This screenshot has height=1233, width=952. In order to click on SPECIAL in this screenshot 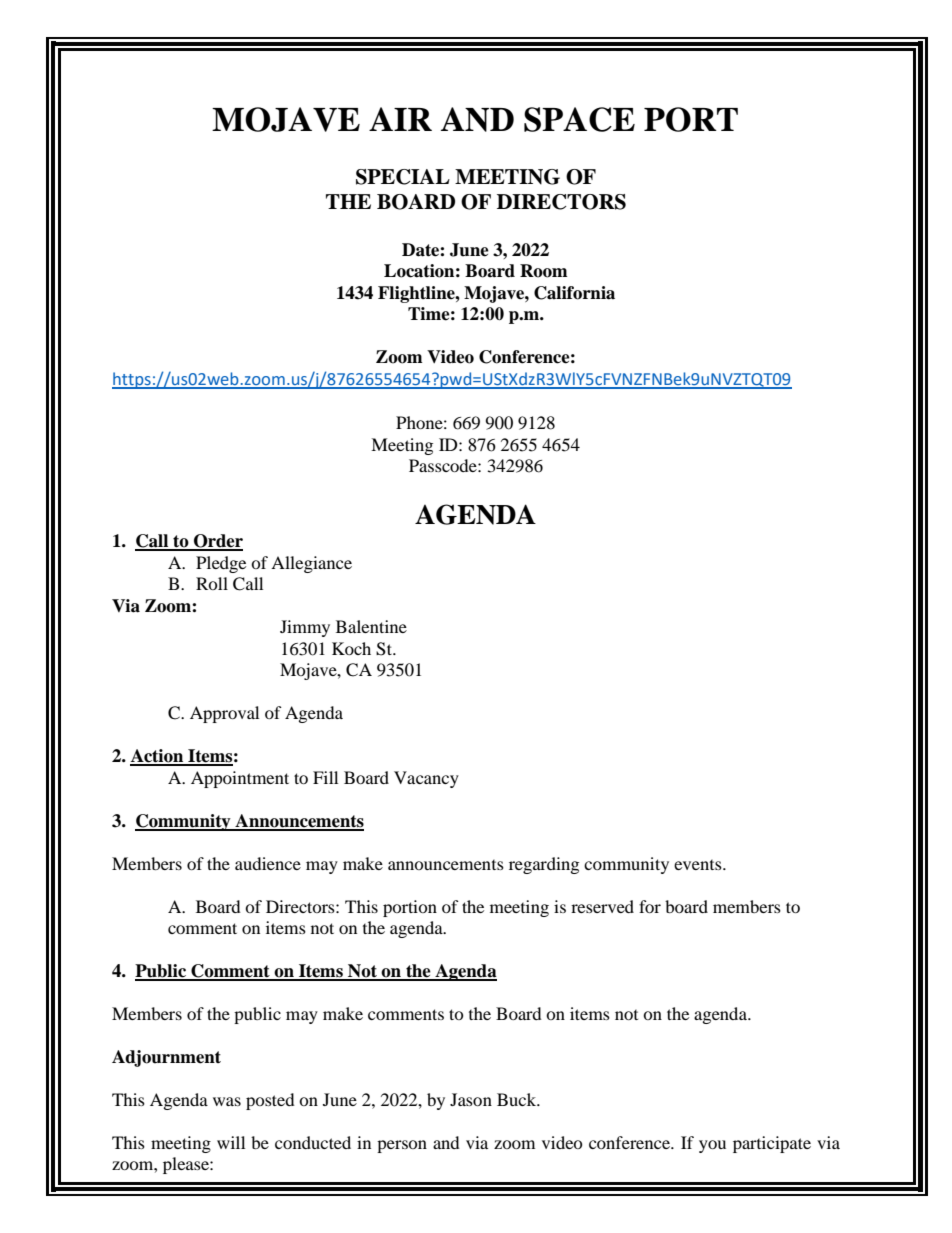, I will do `click(403, 177)`.
